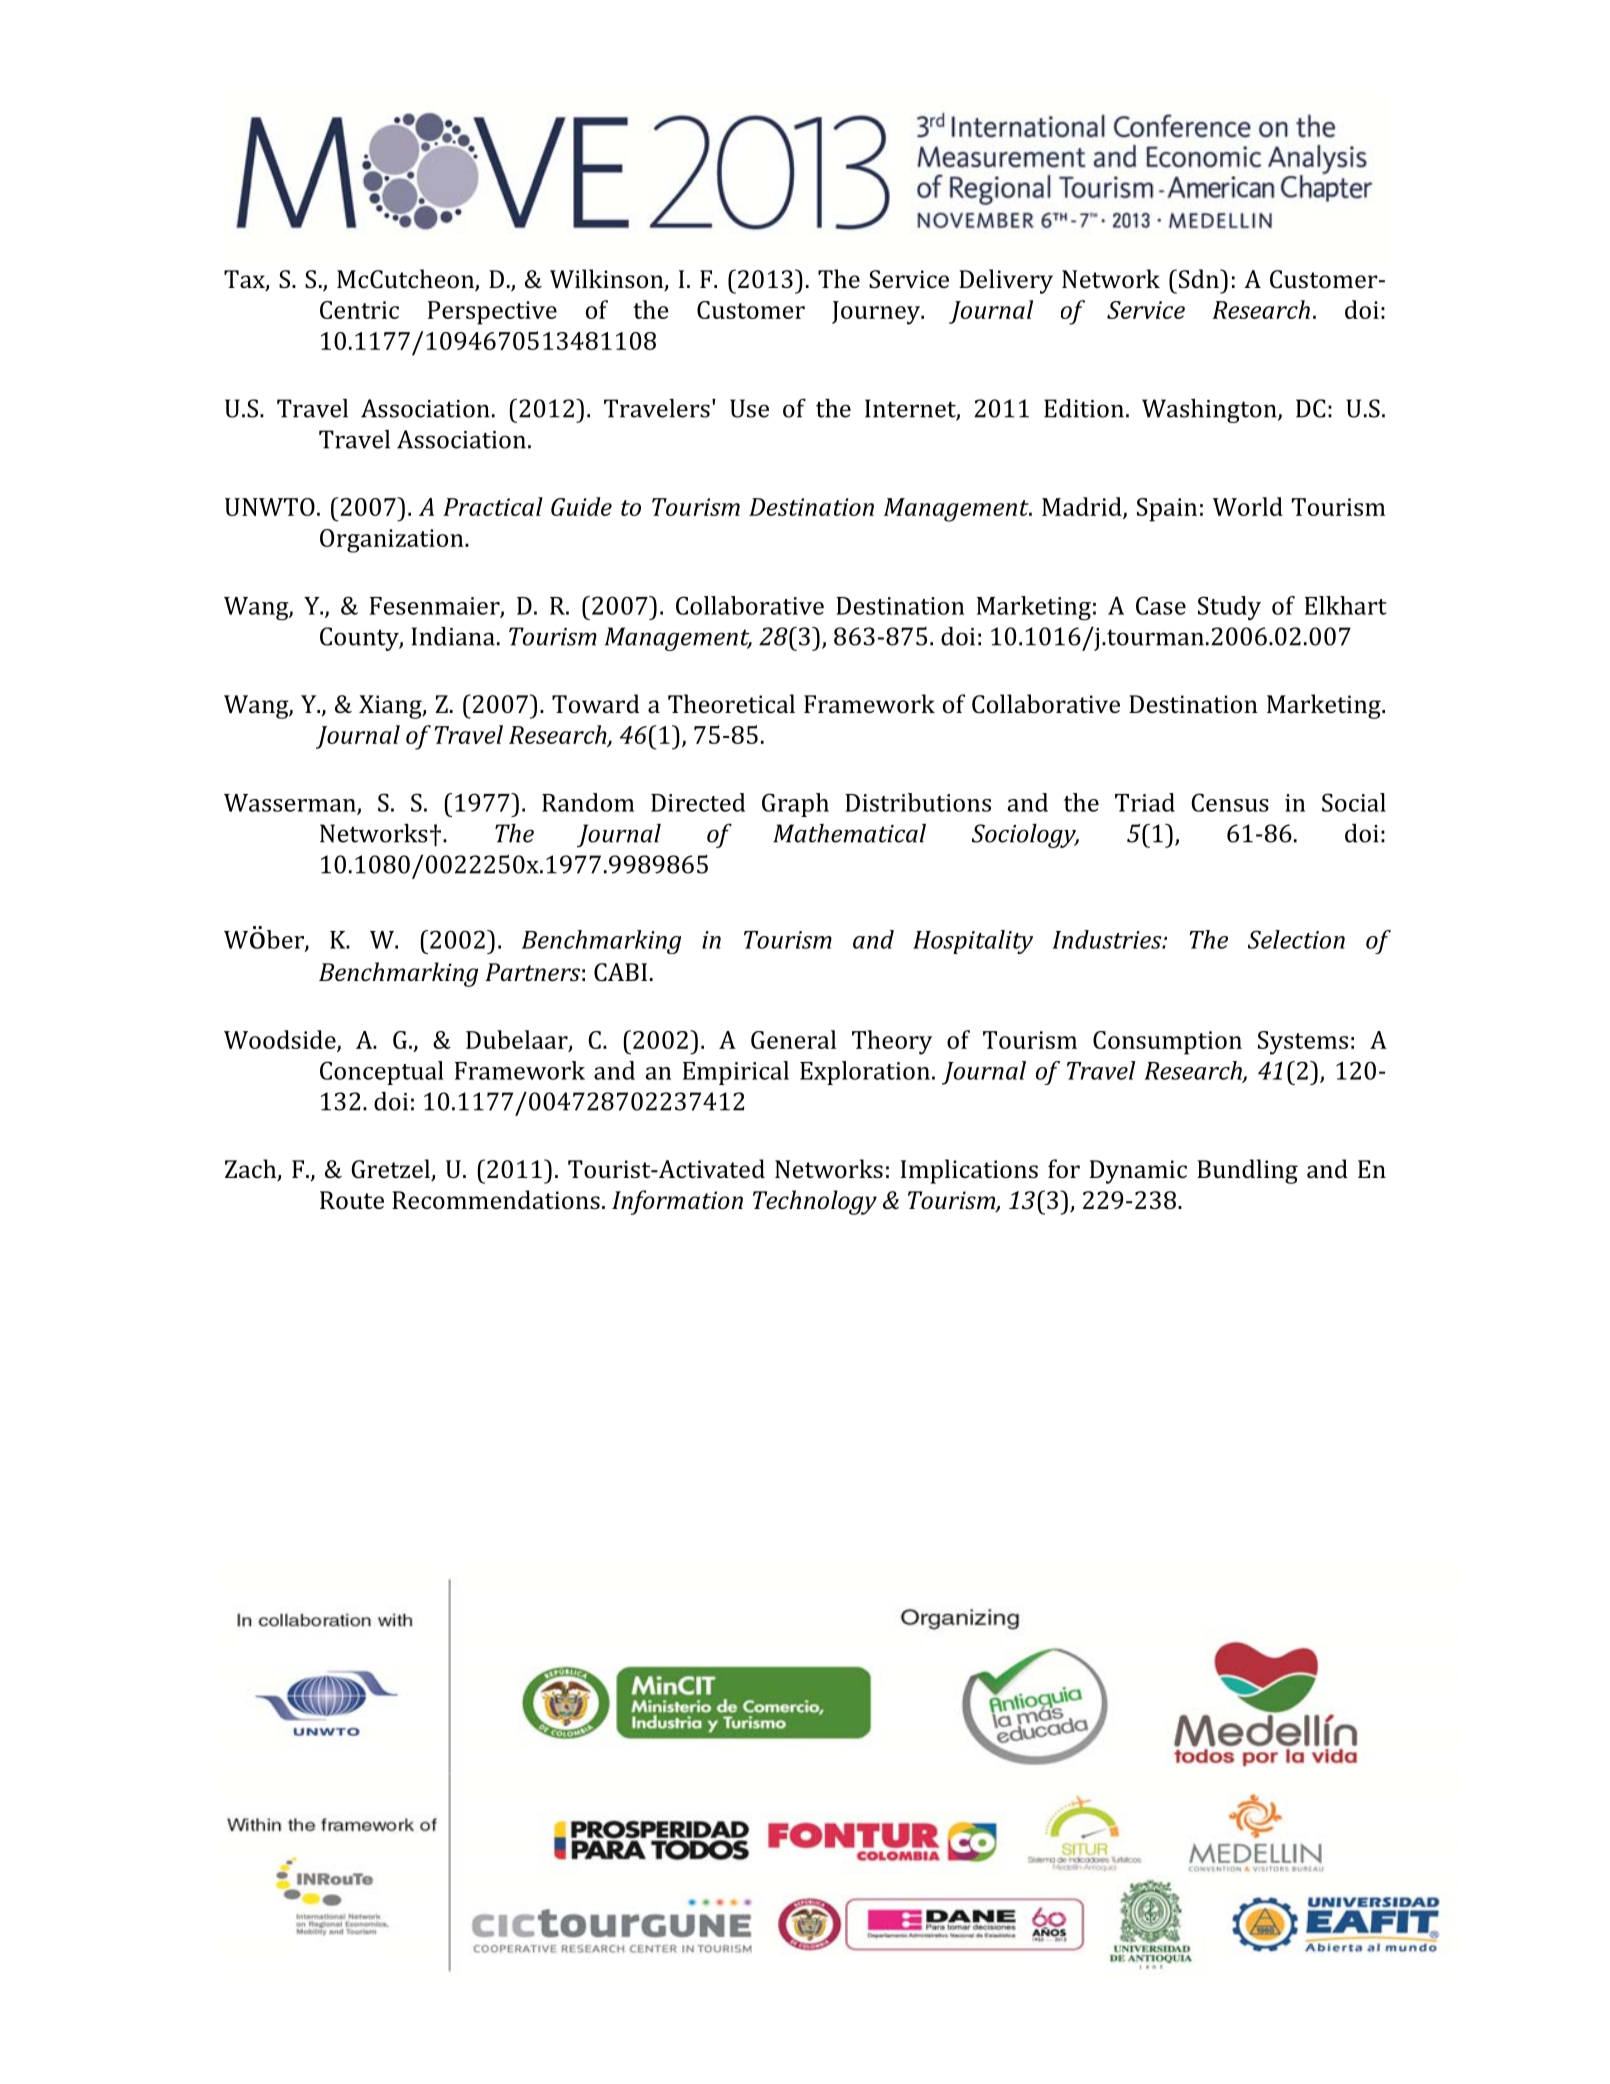 This document has height=2084, width=1610. What do you see at coordinates (815, 1202) in the document?
I see `Technology` at bounding box center [815, 1202].
